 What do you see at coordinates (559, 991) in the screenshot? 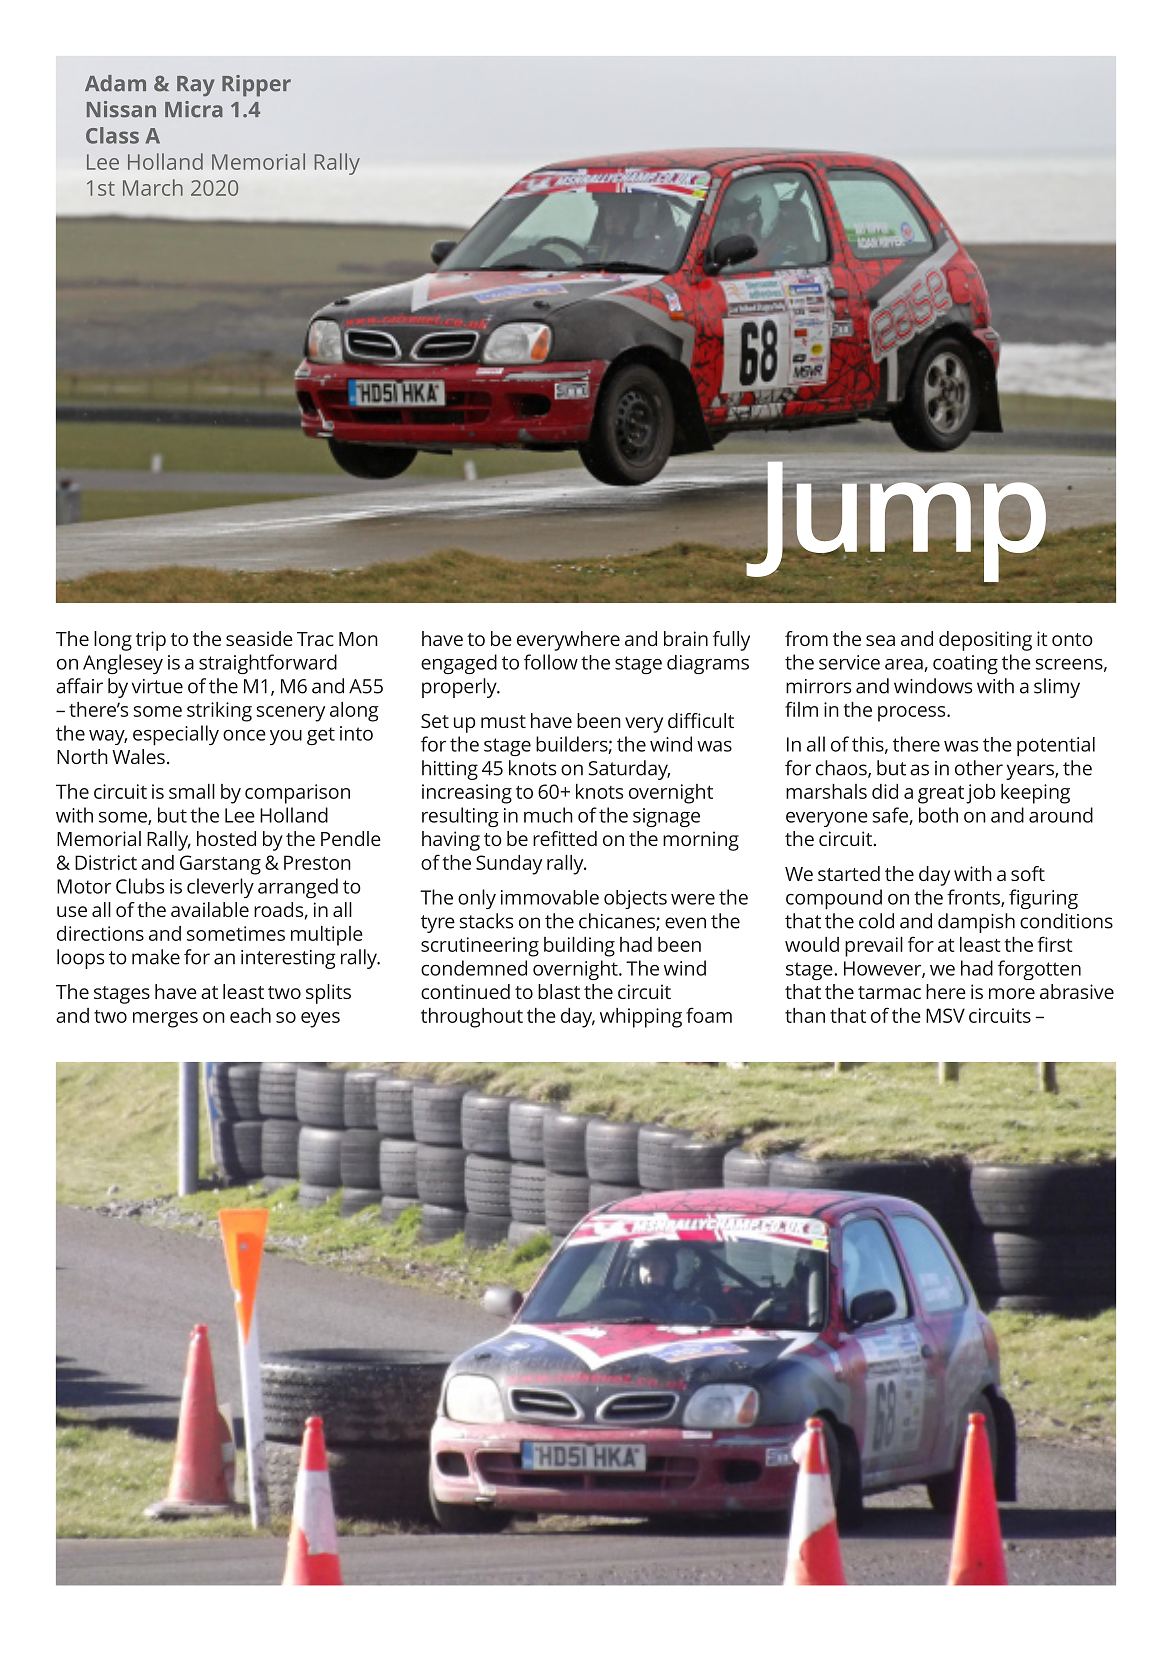
I see `blast` at bounding box center [559, 991].
